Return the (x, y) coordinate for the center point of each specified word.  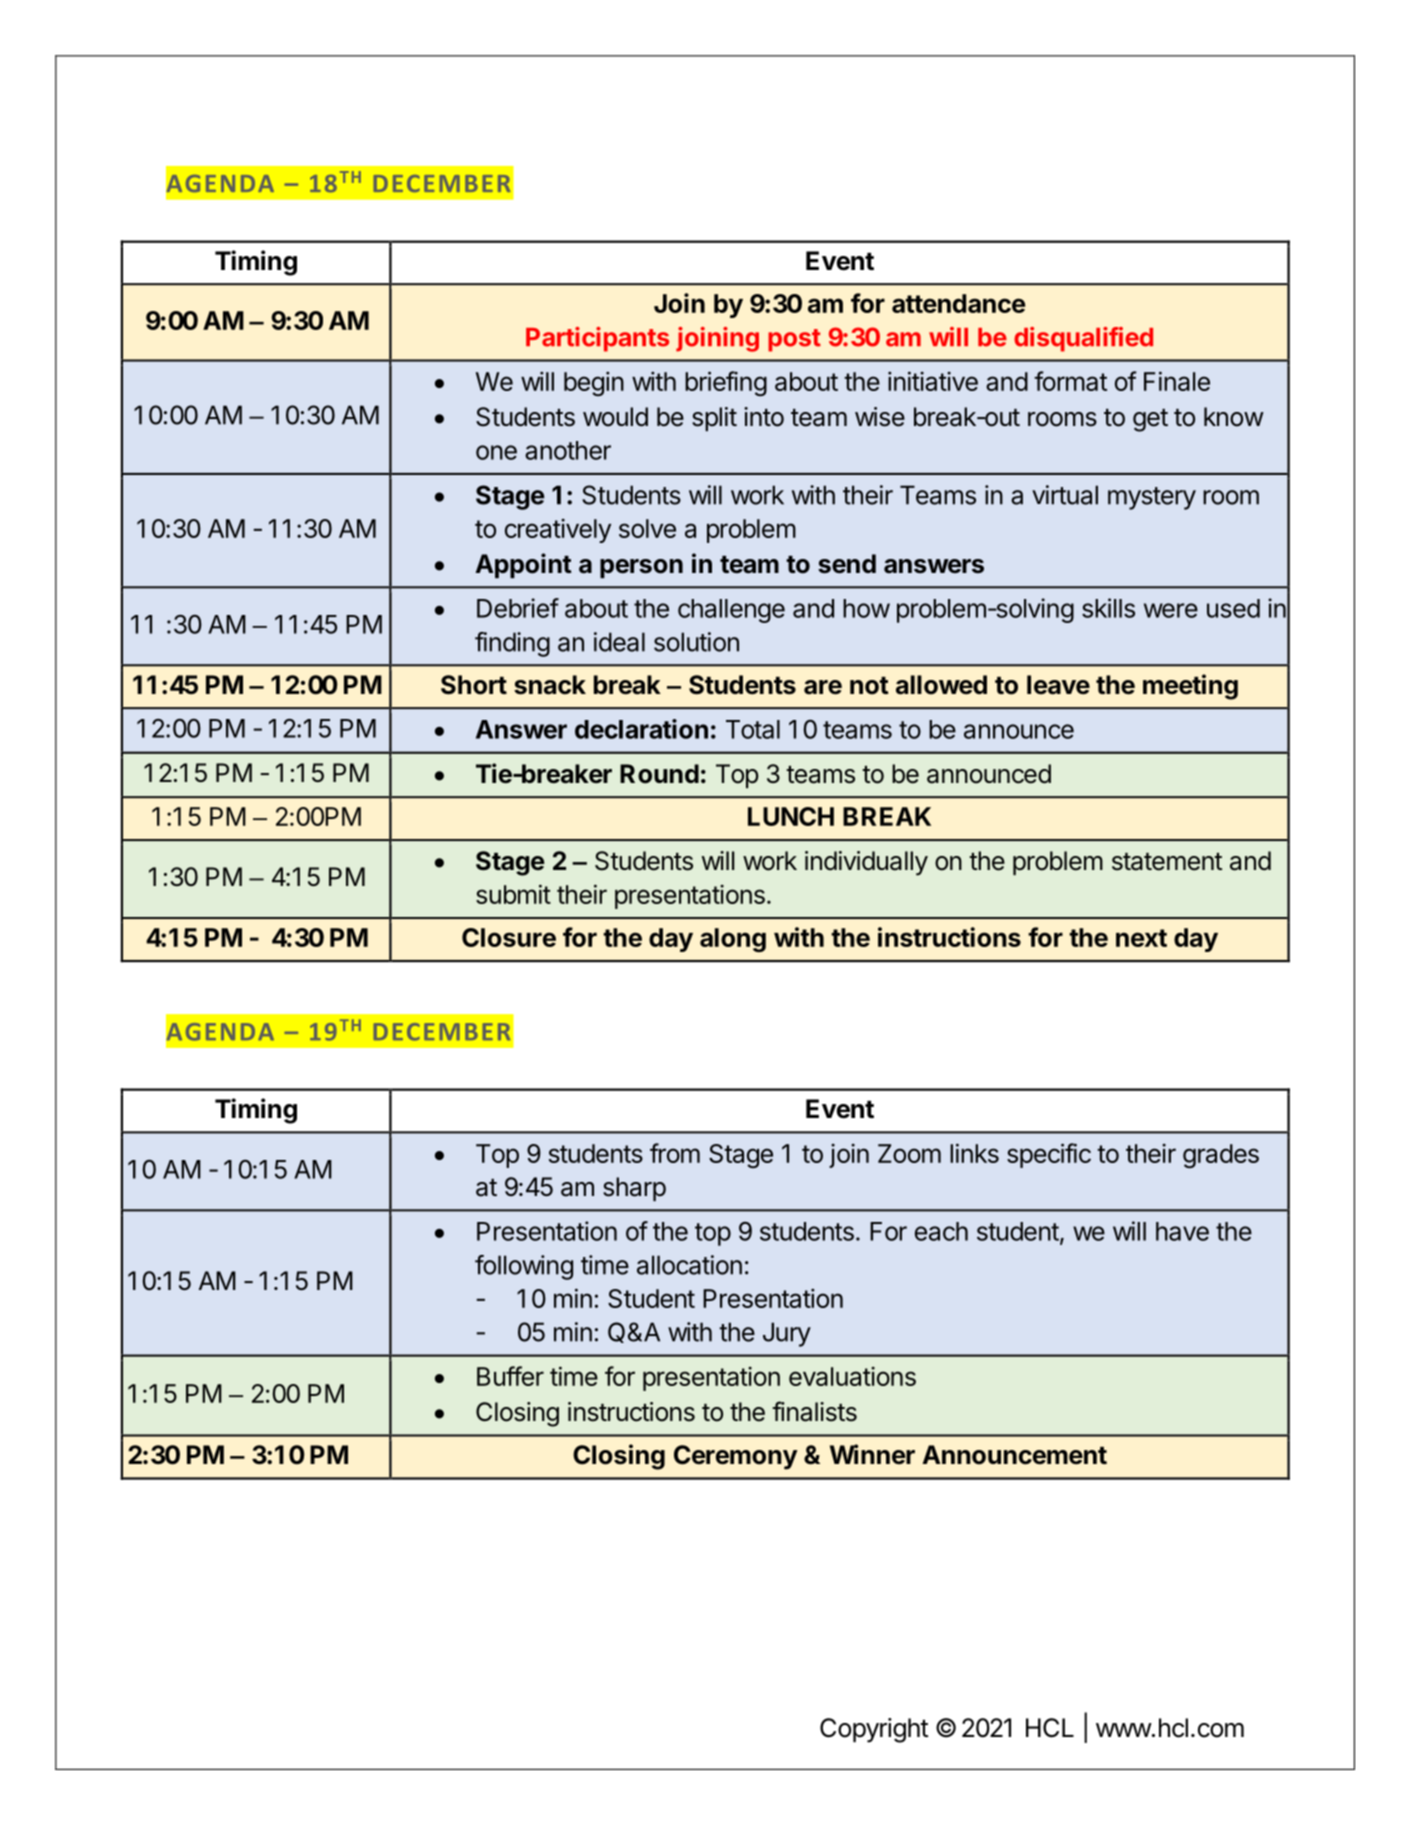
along (733, 940)
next (1141, 938)
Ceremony (736, 1457)
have (1182, 1231)
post (794, 340)
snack (550, 685)
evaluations (852, 1376)
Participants (597, 339)
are (823, 687)
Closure (509, 937)
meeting (1190, 687)
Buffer (510, 1376)
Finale (1177, 381)
